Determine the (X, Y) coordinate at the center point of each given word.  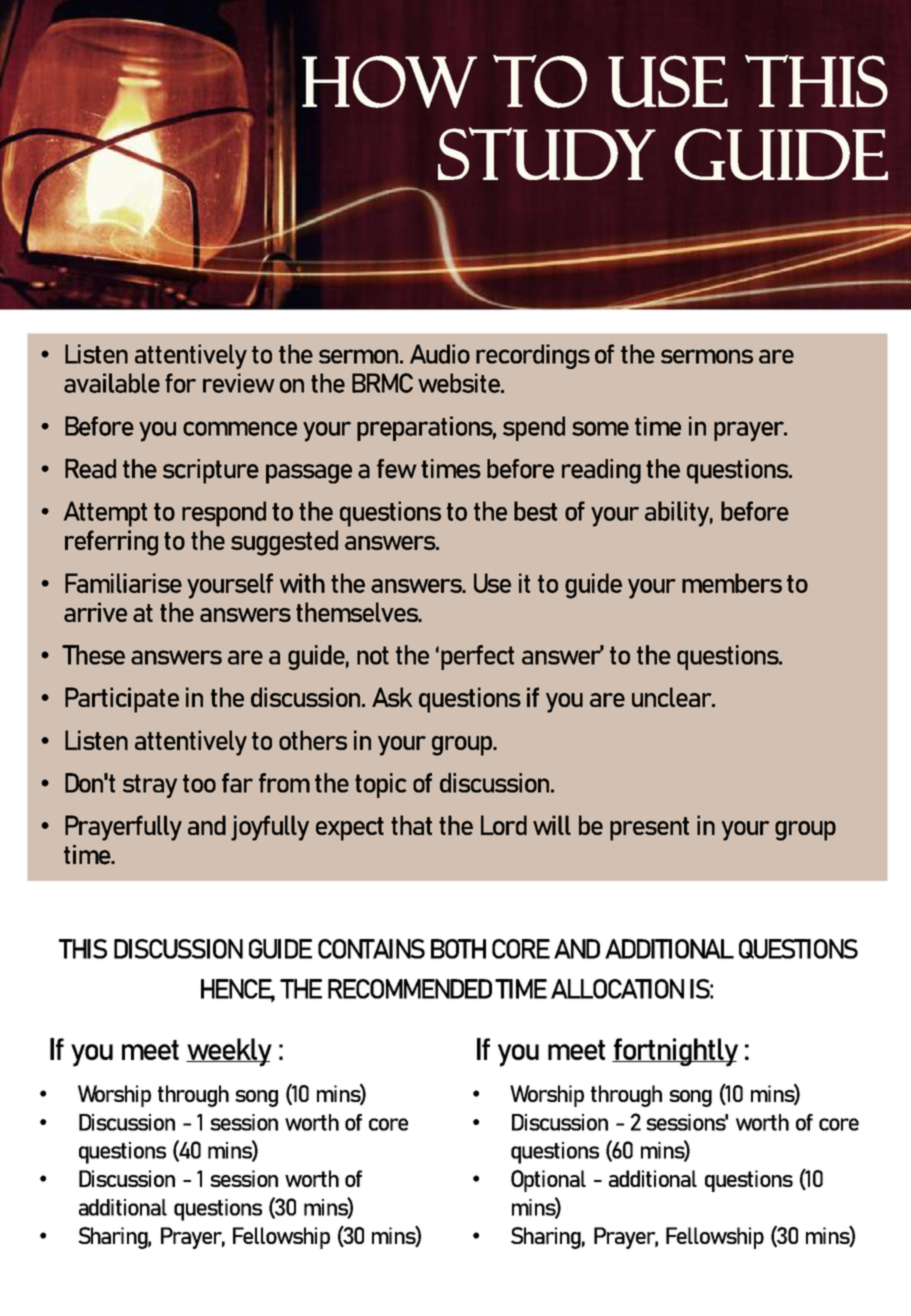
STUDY (547, 153)
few (397, 469)
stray (150, 786)
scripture (211, 471)
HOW (389, 81)
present (649, 829)
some (600, 428)
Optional (548, 1181)
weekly (229, 1052)
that (411, 825)
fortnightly (675, 1052)
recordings (533, 356)
